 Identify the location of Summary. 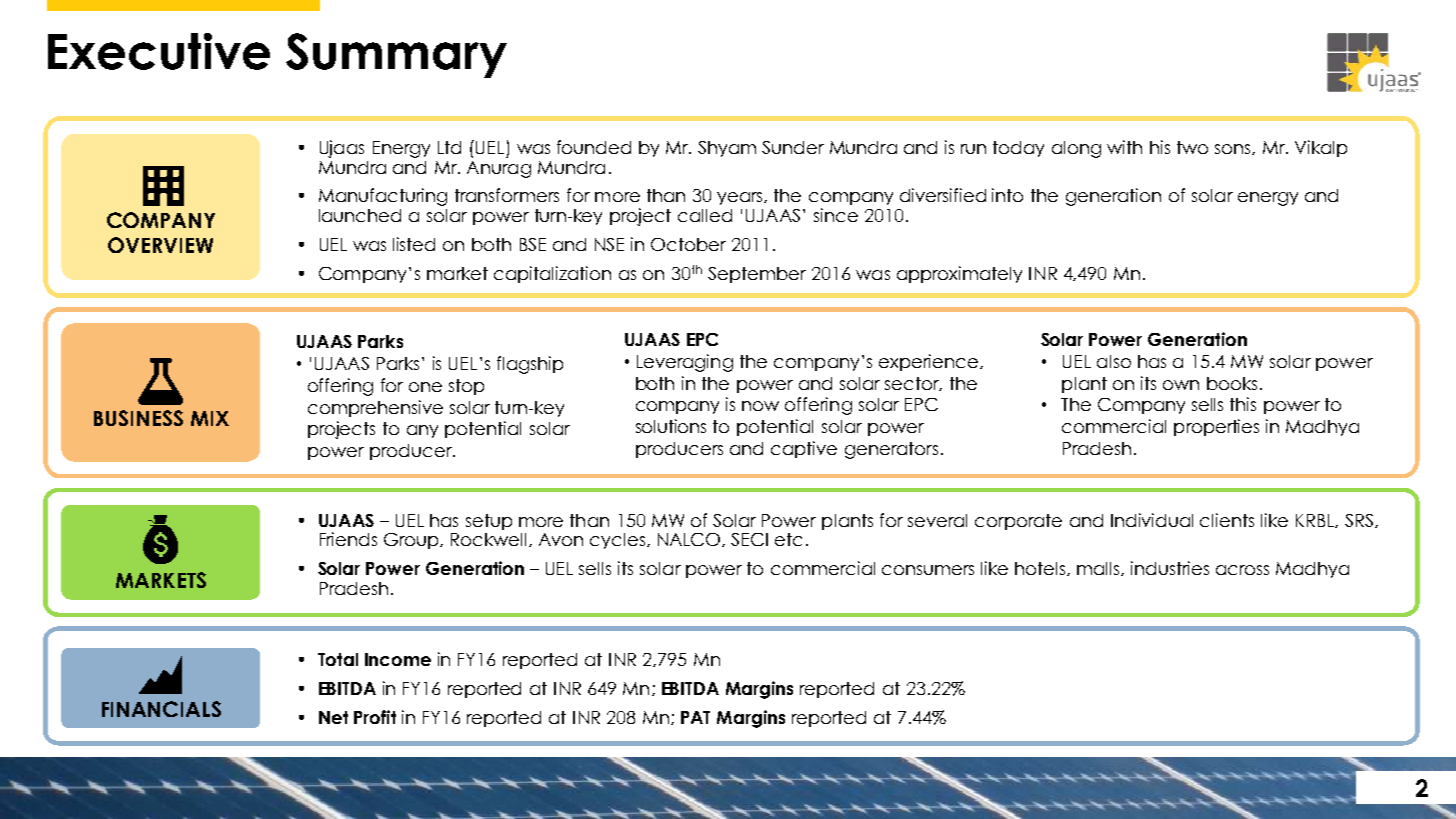
(396, 55).
